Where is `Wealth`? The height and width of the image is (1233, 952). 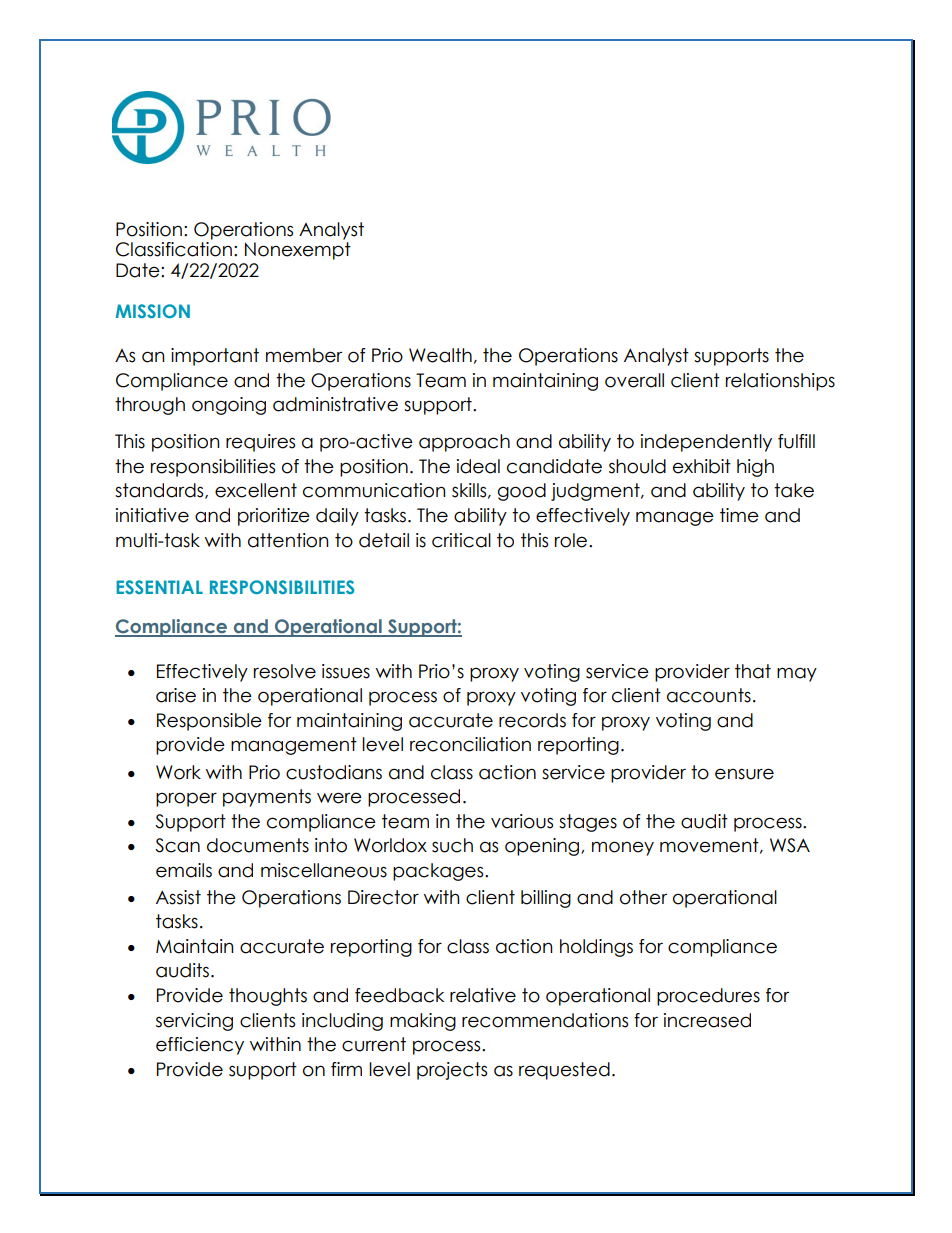 Wealth is located at coordinates (440, 355).
